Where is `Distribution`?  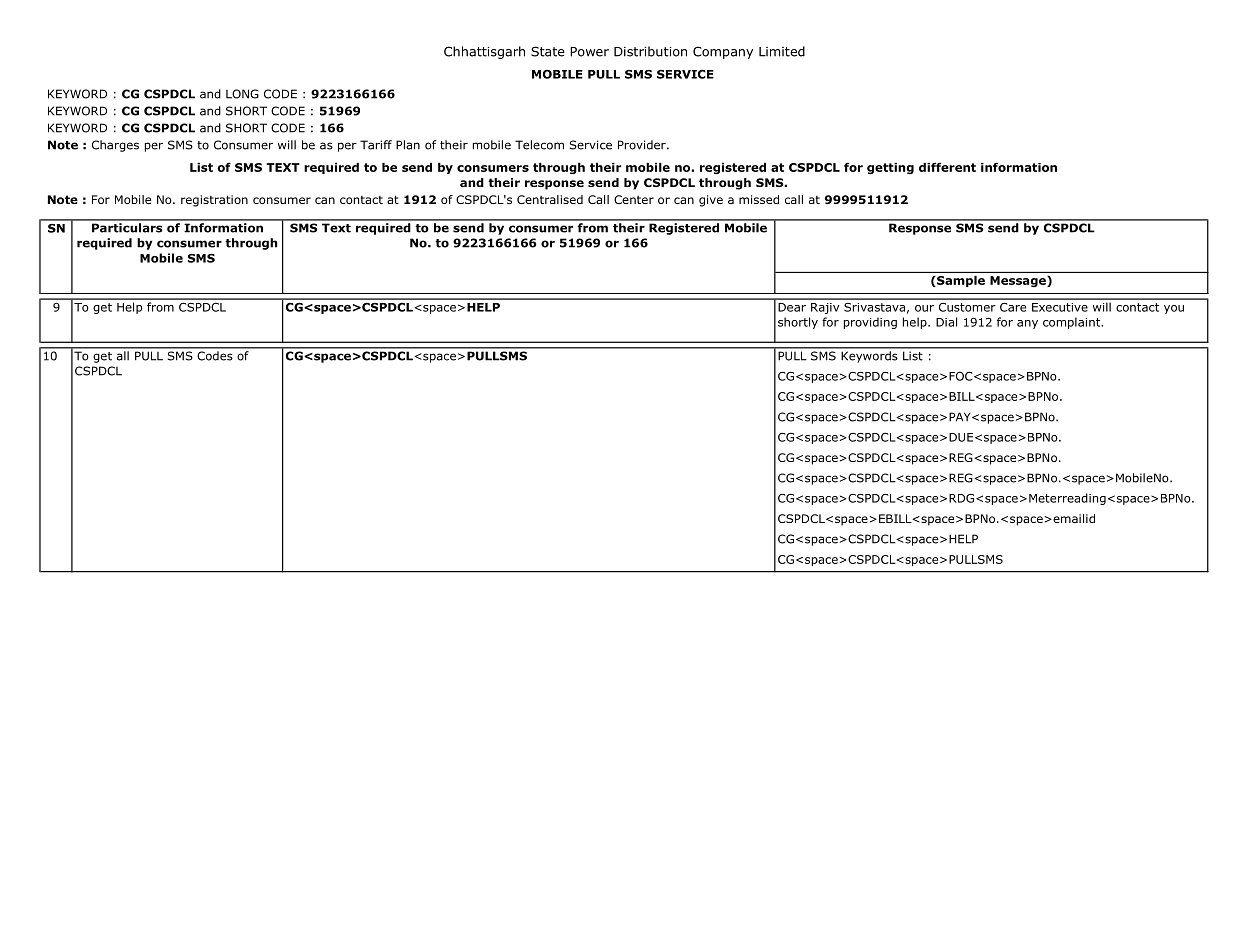 Distribution is located at coordinates (650, 51).
